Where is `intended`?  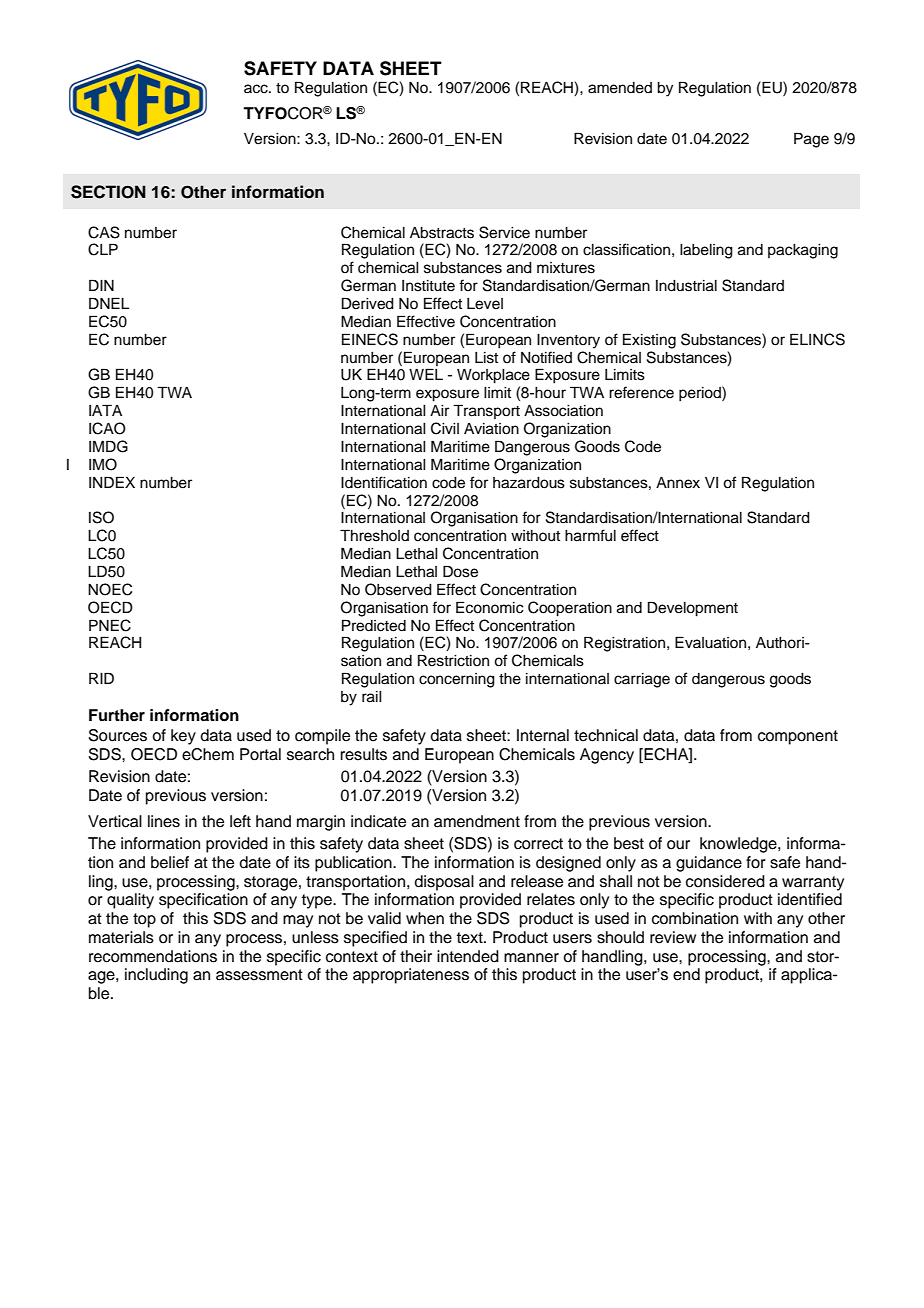 intended is located at coordinates (468, 956).
